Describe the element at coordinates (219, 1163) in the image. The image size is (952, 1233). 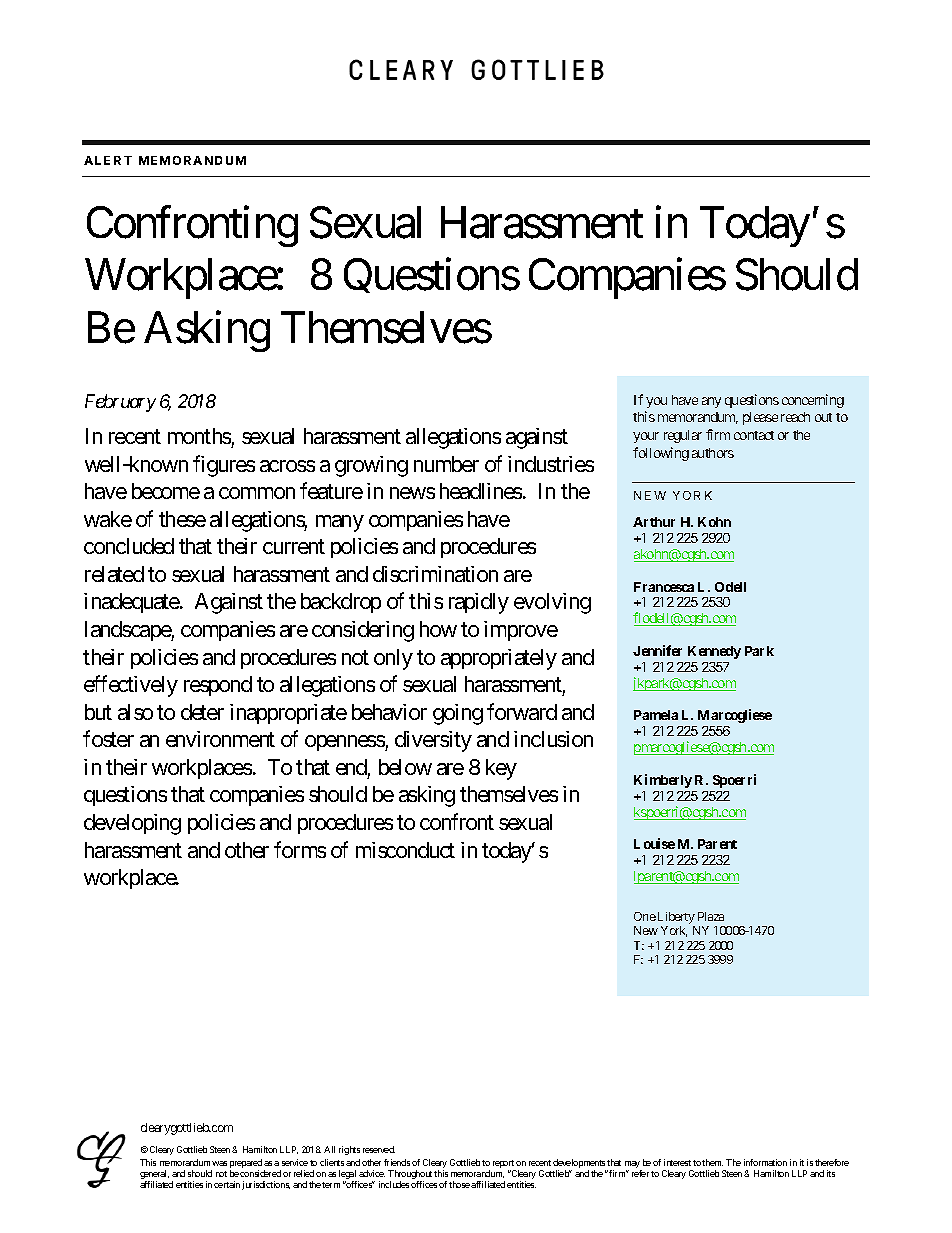
I see `was` at that location.
